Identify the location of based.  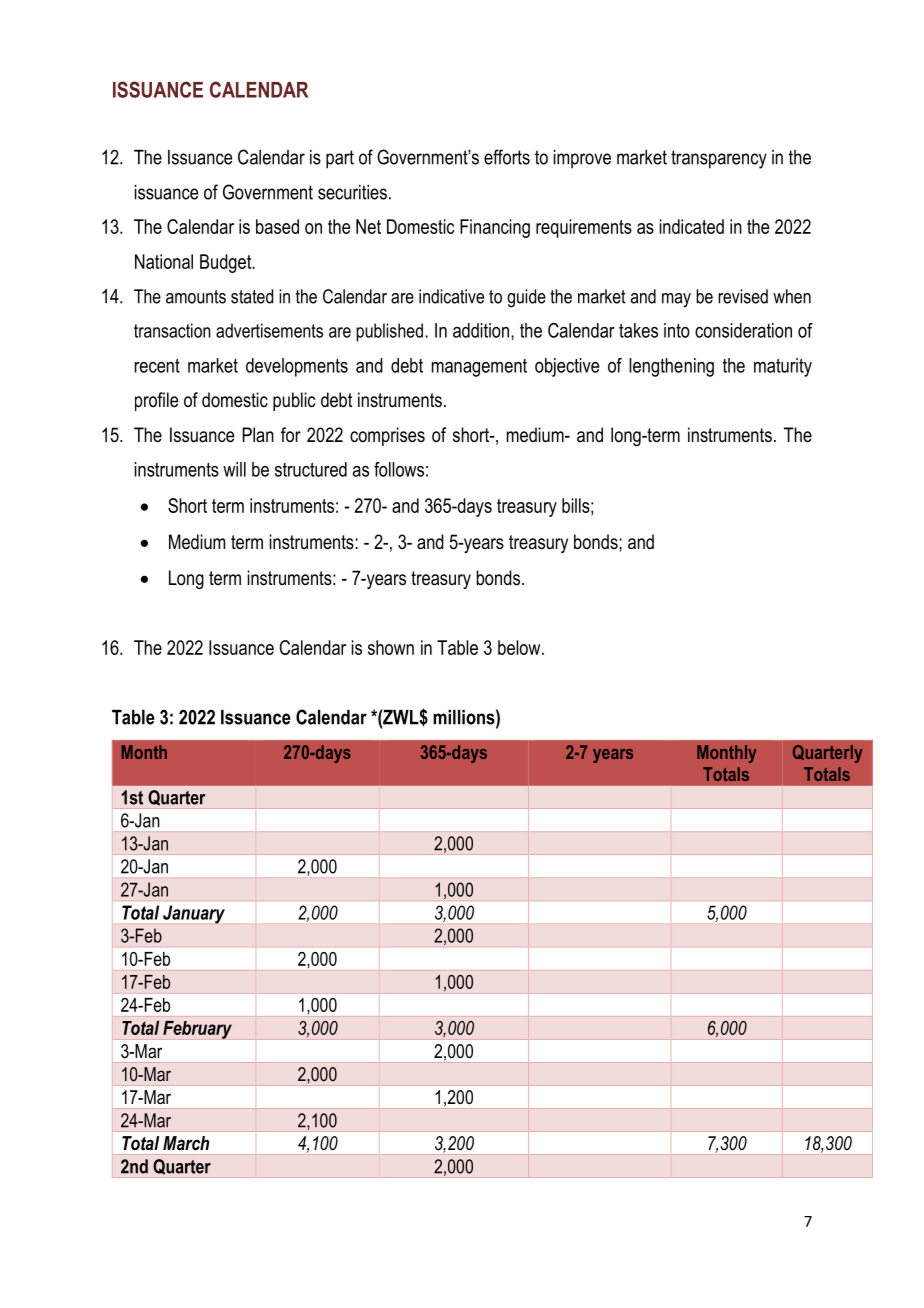
(277, 226).
